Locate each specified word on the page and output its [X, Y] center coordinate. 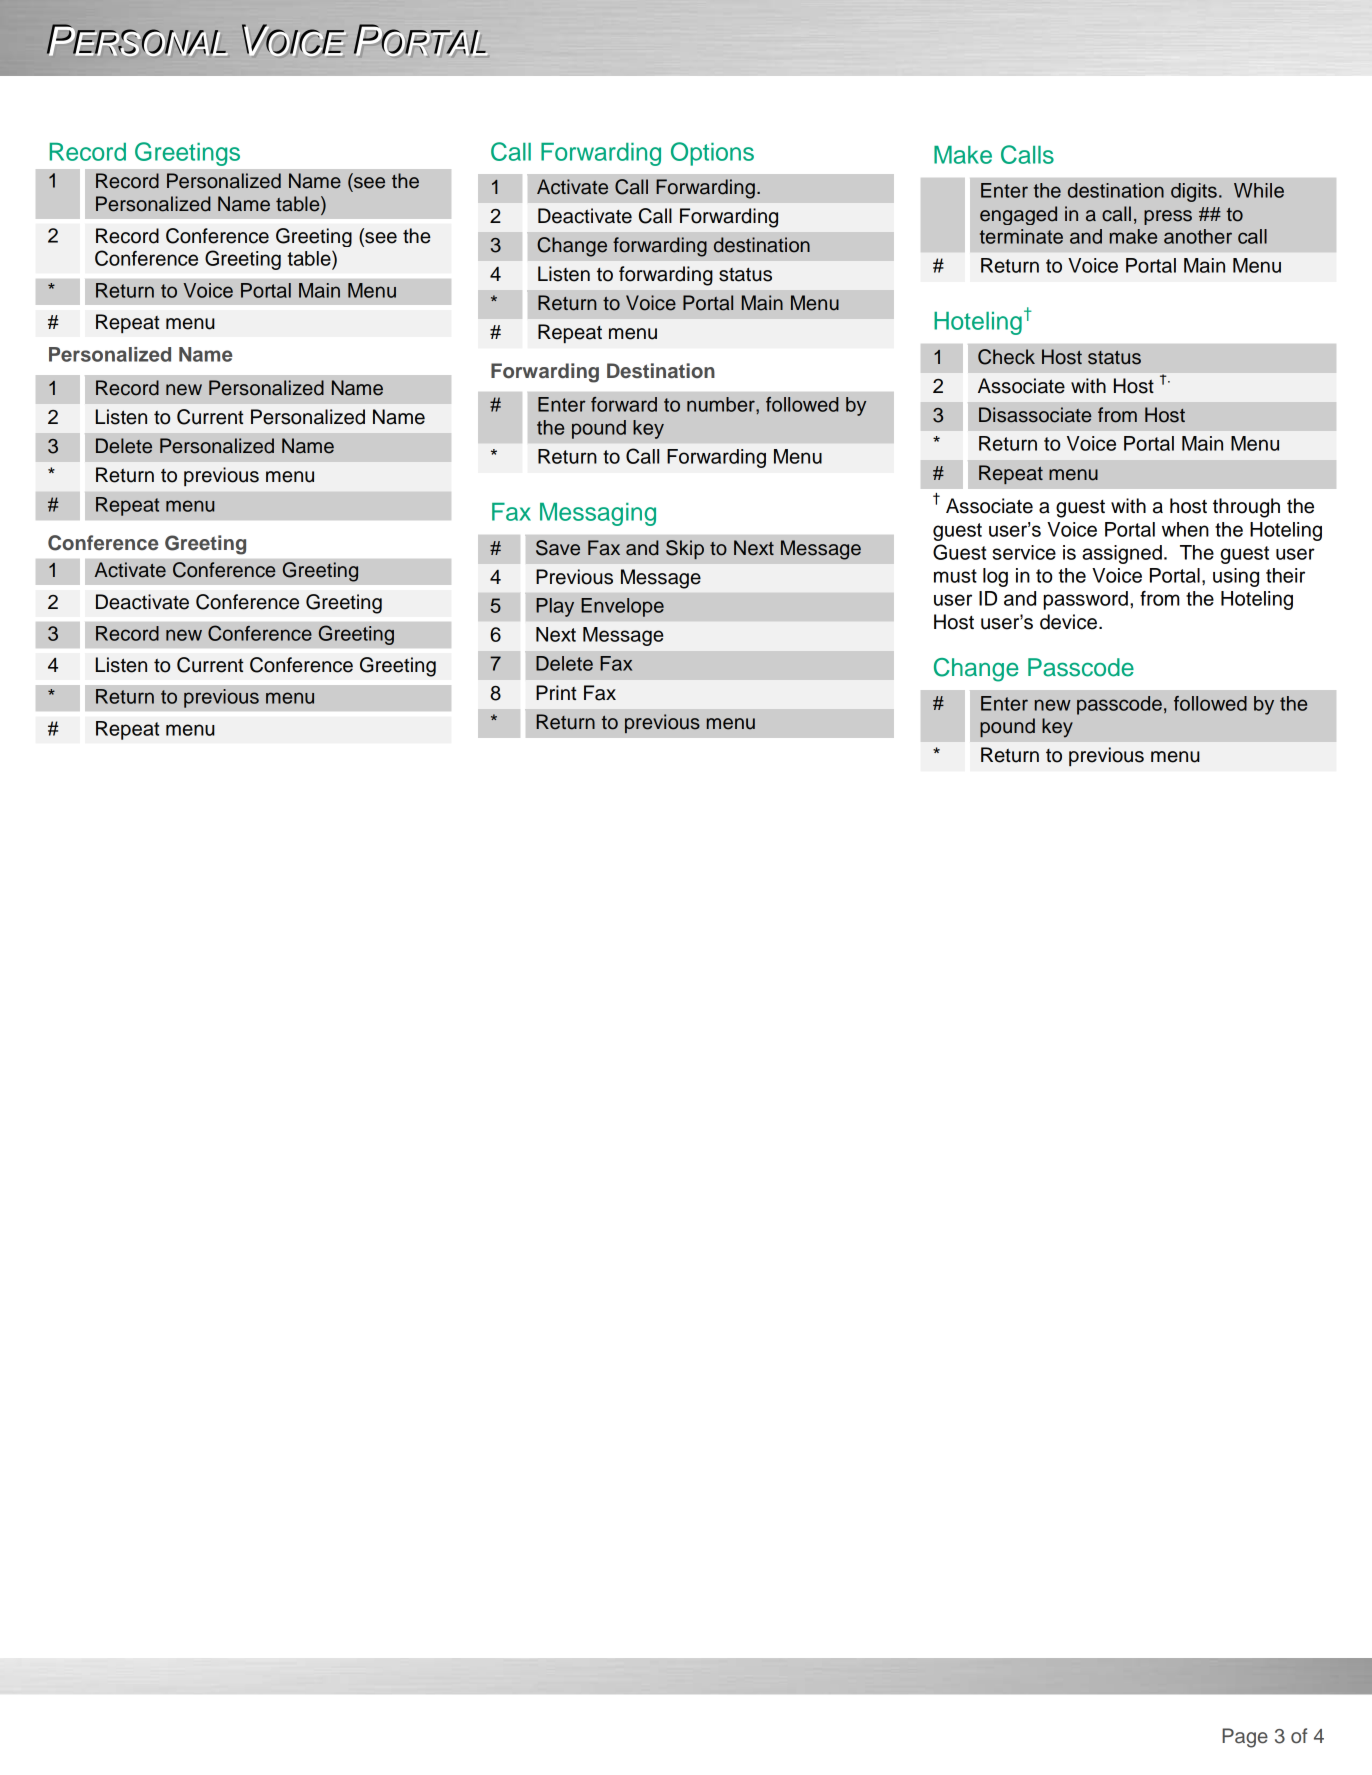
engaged [1018, 215]
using [1236, 577]
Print [556, 692]
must [955, 576]
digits [1194, 192]
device [1068, 622]
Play [555, 607]
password [1086, 600]
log [995, 577]
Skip [685, 549]
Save [558, 548]
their [1285, 575]
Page [1245, 1738]
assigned [1122, 554]
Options [712, 154]
